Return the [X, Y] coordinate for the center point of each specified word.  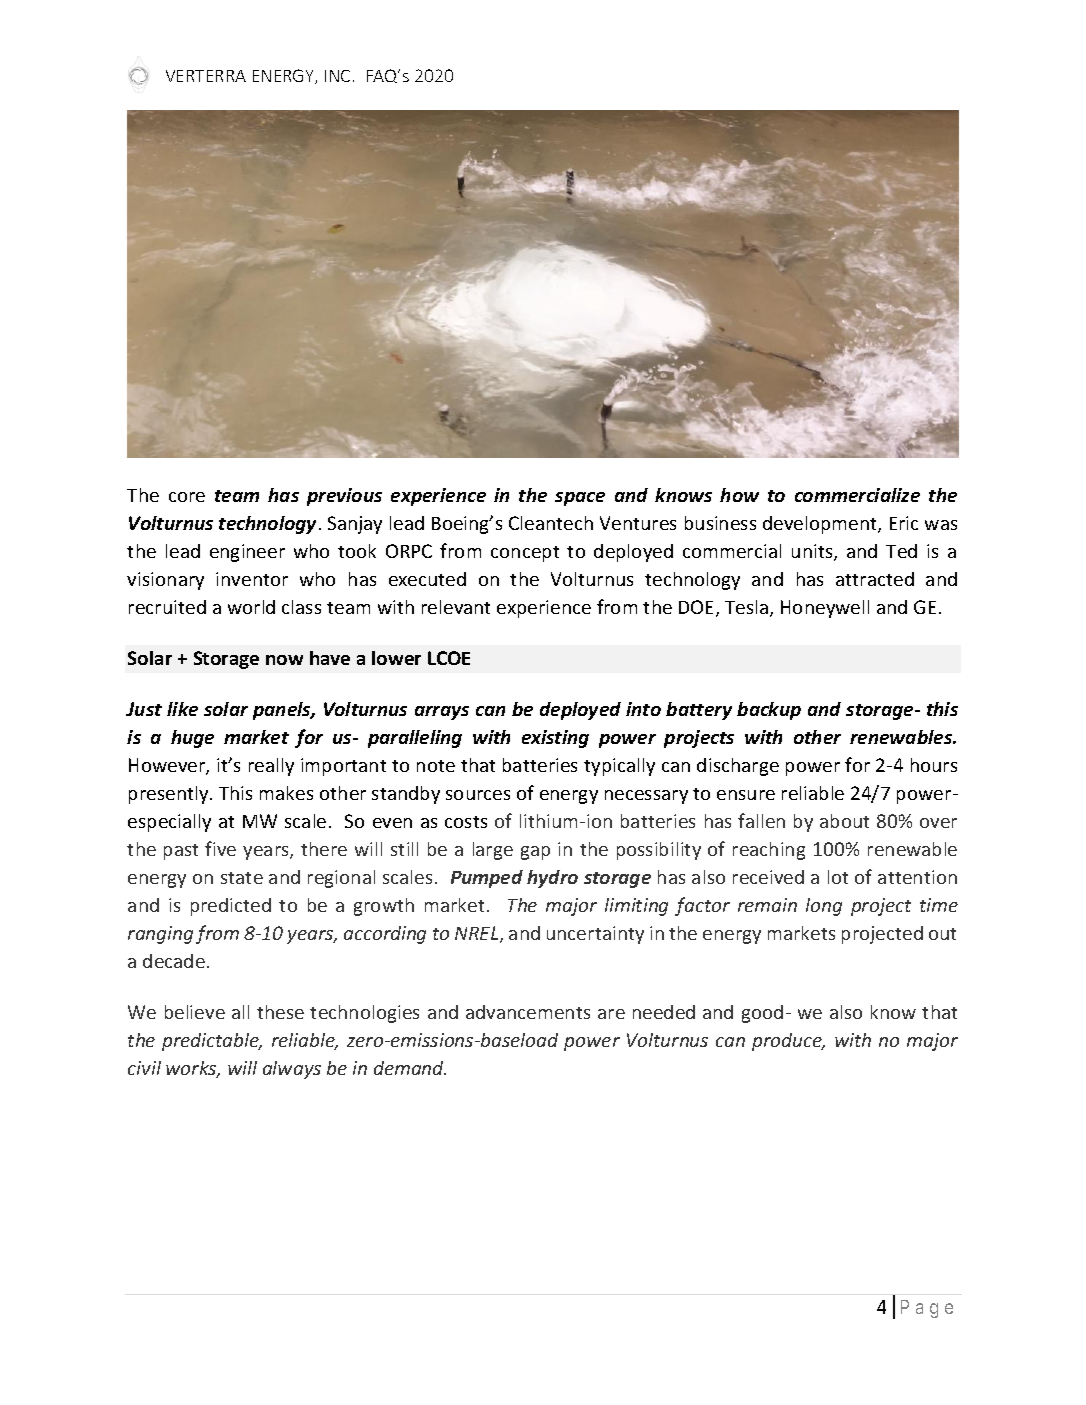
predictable [211, 1042]
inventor [252, 579]
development [821, 525]
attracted [875, 579]
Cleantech [551, 523]
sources [478, 795]
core [187, 497]
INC [337, 76]
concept [525, 554]
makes [286, 793]
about [844, 821]
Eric [904, 523]
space [580, 499]
